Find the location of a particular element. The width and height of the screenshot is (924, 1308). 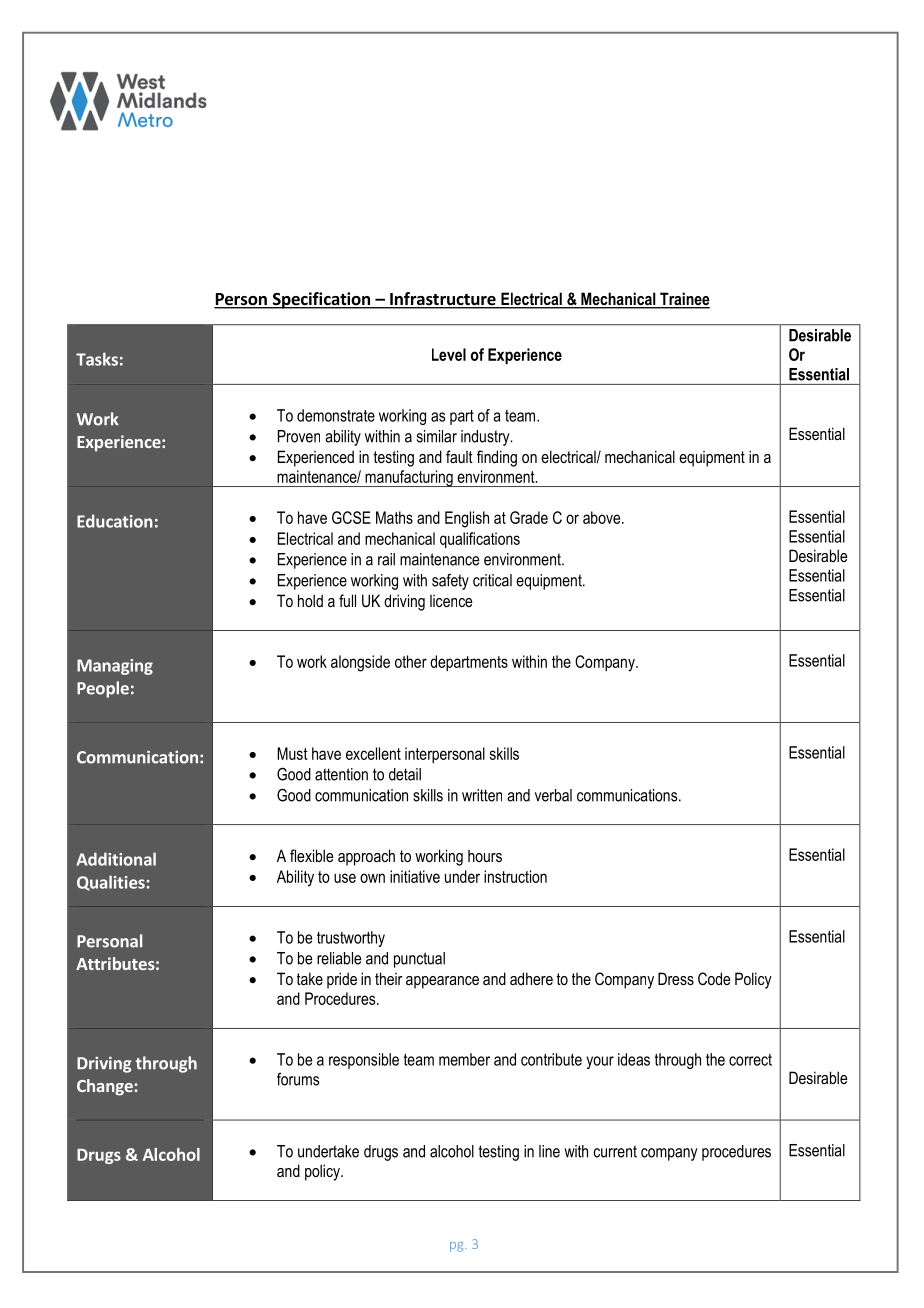

initiative is located at coordinates (415, 876).
